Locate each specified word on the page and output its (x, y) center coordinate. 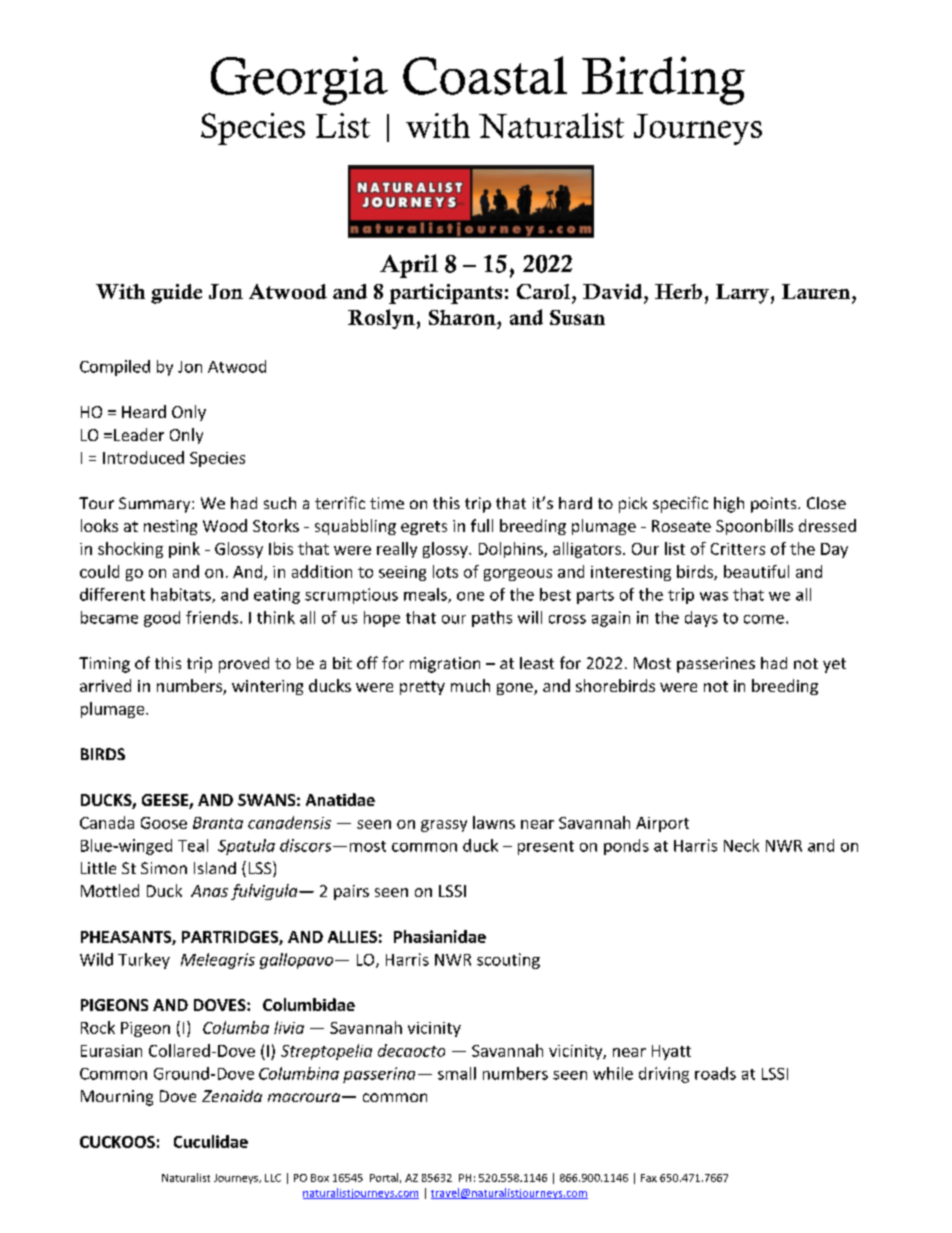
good (162, 619)
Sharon (463, 317)
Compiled (115, 368)
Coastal (485, 75)
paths (492, 619)
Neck (741, 845)
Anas (209, 891)
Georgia (299, 80)
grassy (444, 826)
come (764, 619)
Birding (663, 80)
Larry (742, 294)
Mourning (117, 1098)
